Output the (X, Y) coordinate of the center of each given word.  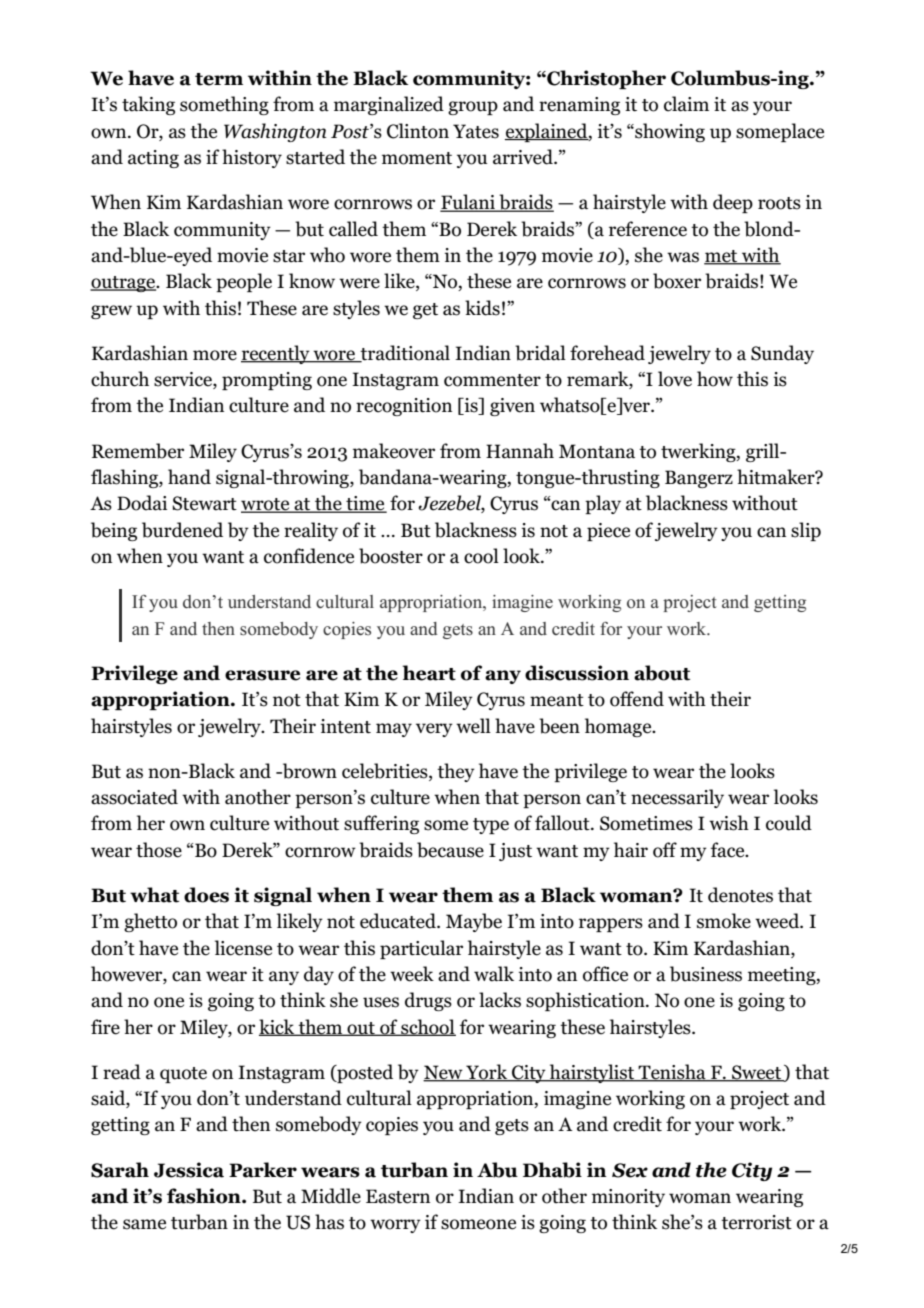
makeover (394, 451)
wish (729, 823)
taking (148, 105)
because (450, 850)
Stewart (204, 503)
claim (686, 104)
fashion (205, 1196)
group (473, 108)
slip (806, 531)
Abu (497, 1170)
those (159, 850)
